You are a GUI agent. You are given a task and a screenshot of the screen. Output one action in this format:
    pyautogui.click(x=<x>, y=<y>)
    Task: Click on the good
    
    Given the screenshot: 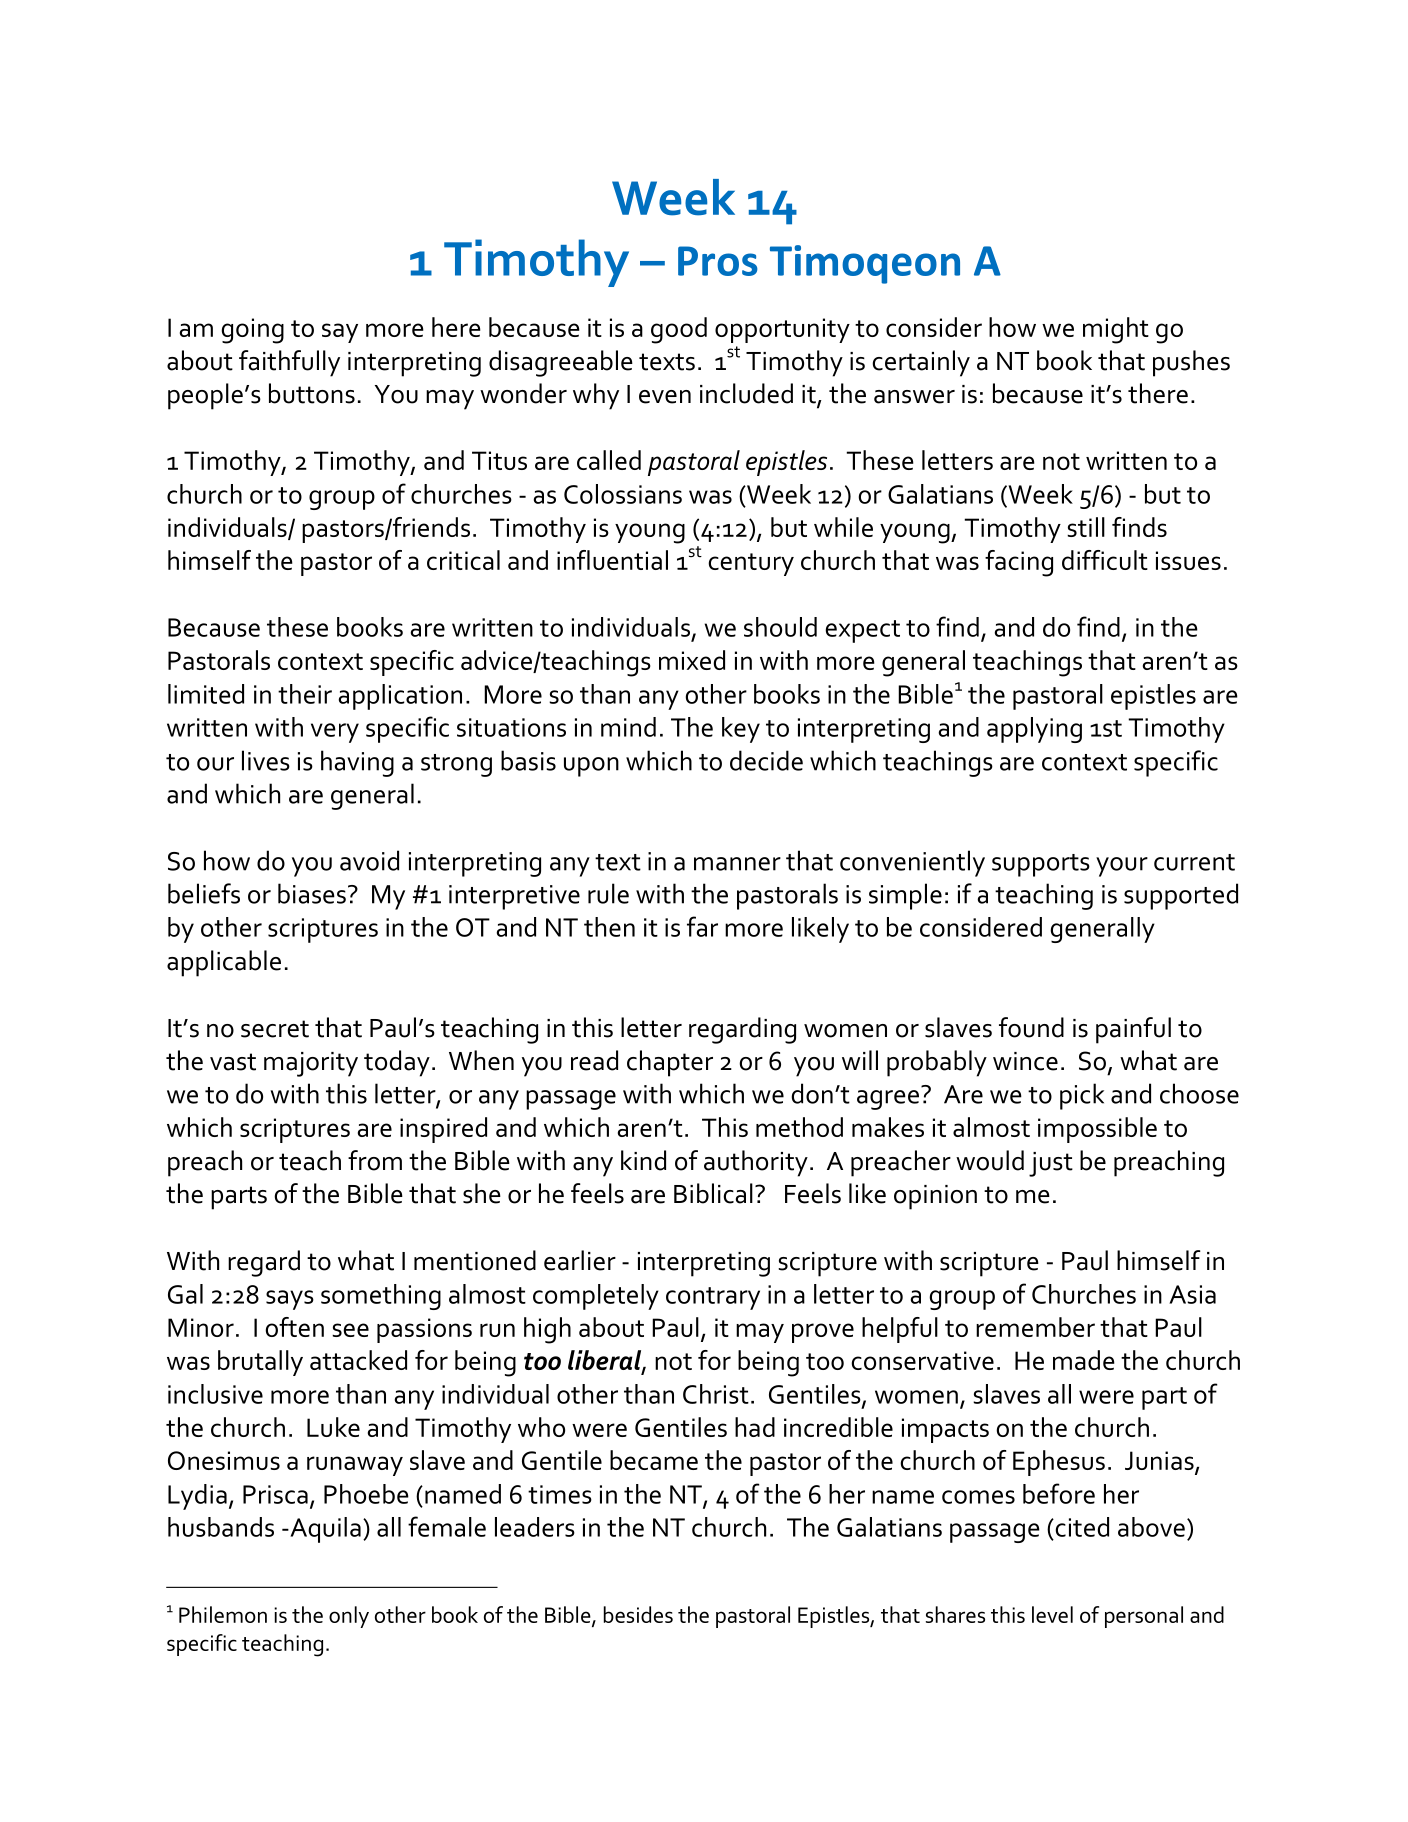 What is the action you would take?
    pyautogui.click(x=679, y=330)
